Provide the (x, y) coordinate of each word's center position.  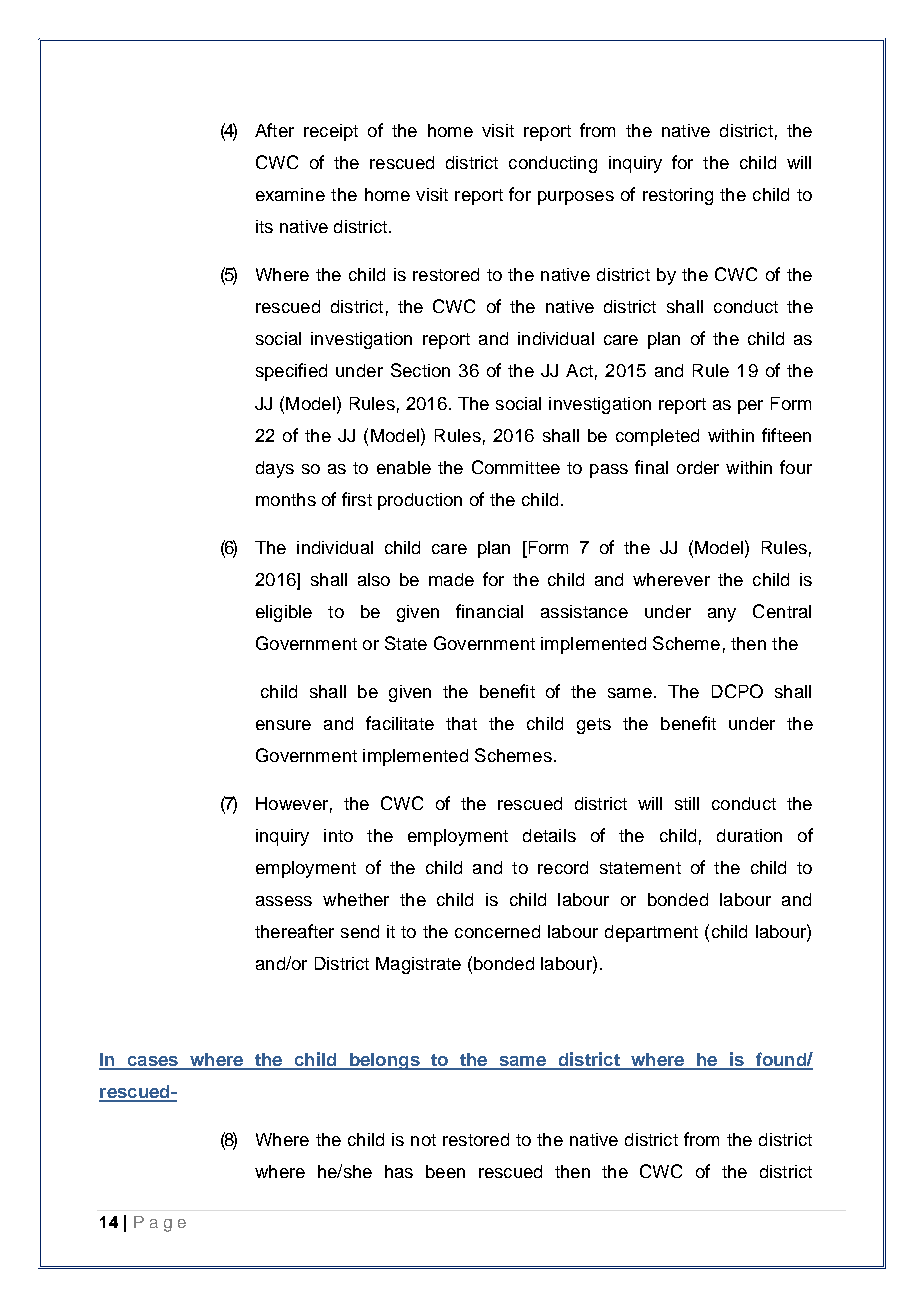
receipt (331, 132)
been (445, 1171)
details (549, 835)
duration (749, 835)
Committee (516, 467)
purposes (576, 198)
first (357, 499)
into (338, 835)
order (698, 467)
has (399, 1171)
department (651, 933)
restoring (678, 196)
